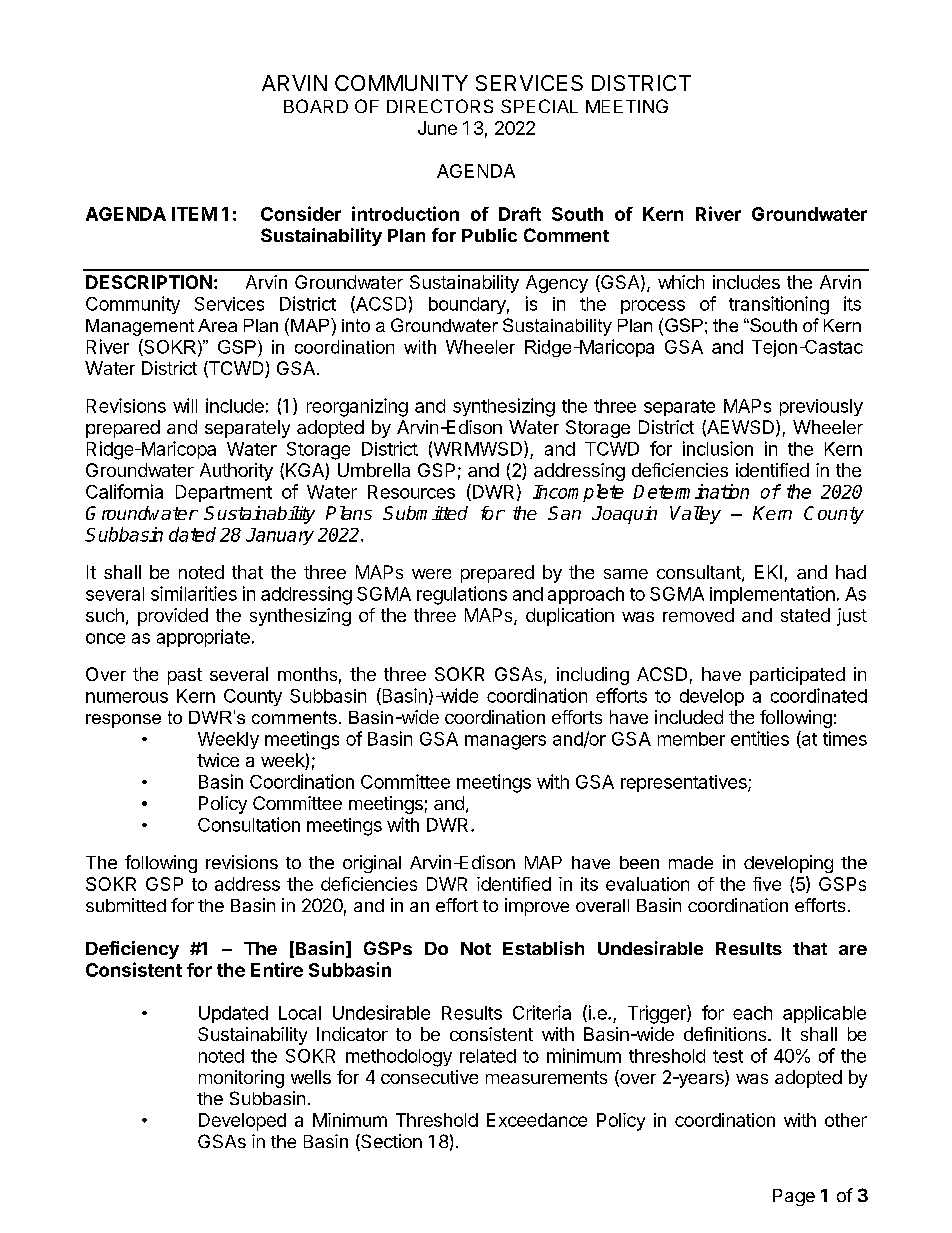 This document has width=952, height=1233. I want to click on June, so click(437, 128).
